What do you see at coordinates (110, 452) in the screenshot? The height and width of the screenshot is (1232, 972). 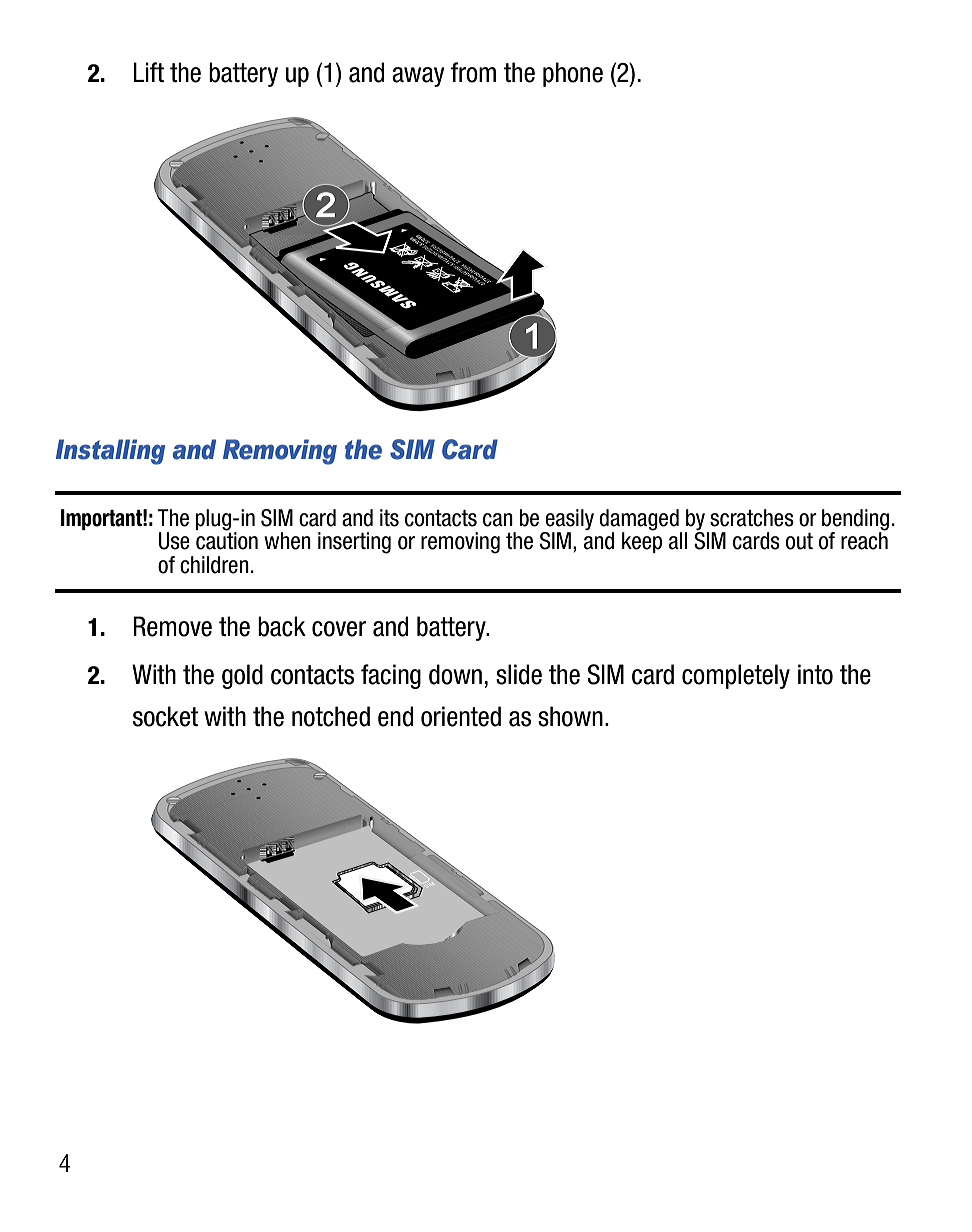 I see `Installing` at bounding box center [110, 452].
